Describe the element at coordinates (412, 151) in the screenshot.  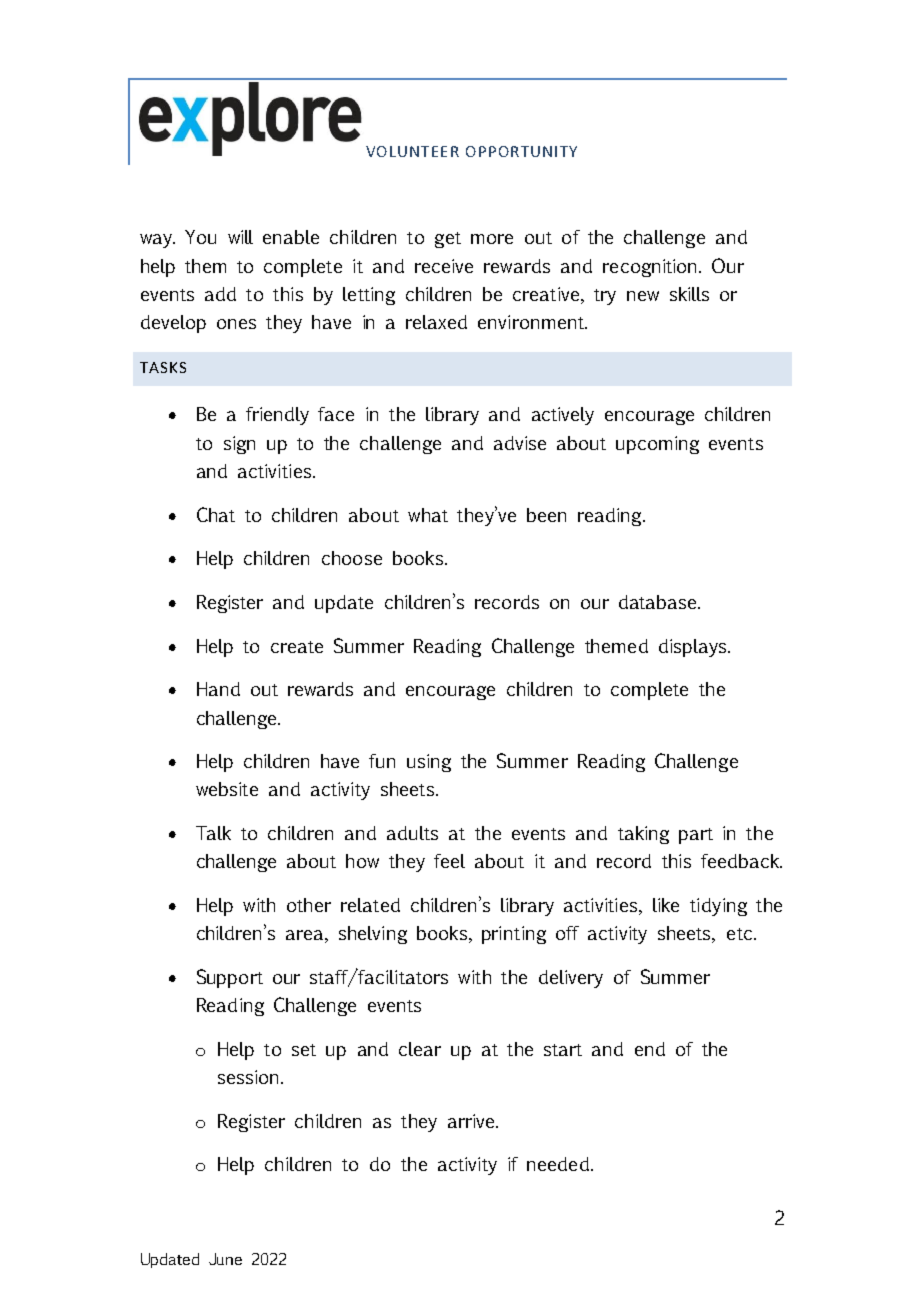
I see `VOLUNTEER` at that location.
